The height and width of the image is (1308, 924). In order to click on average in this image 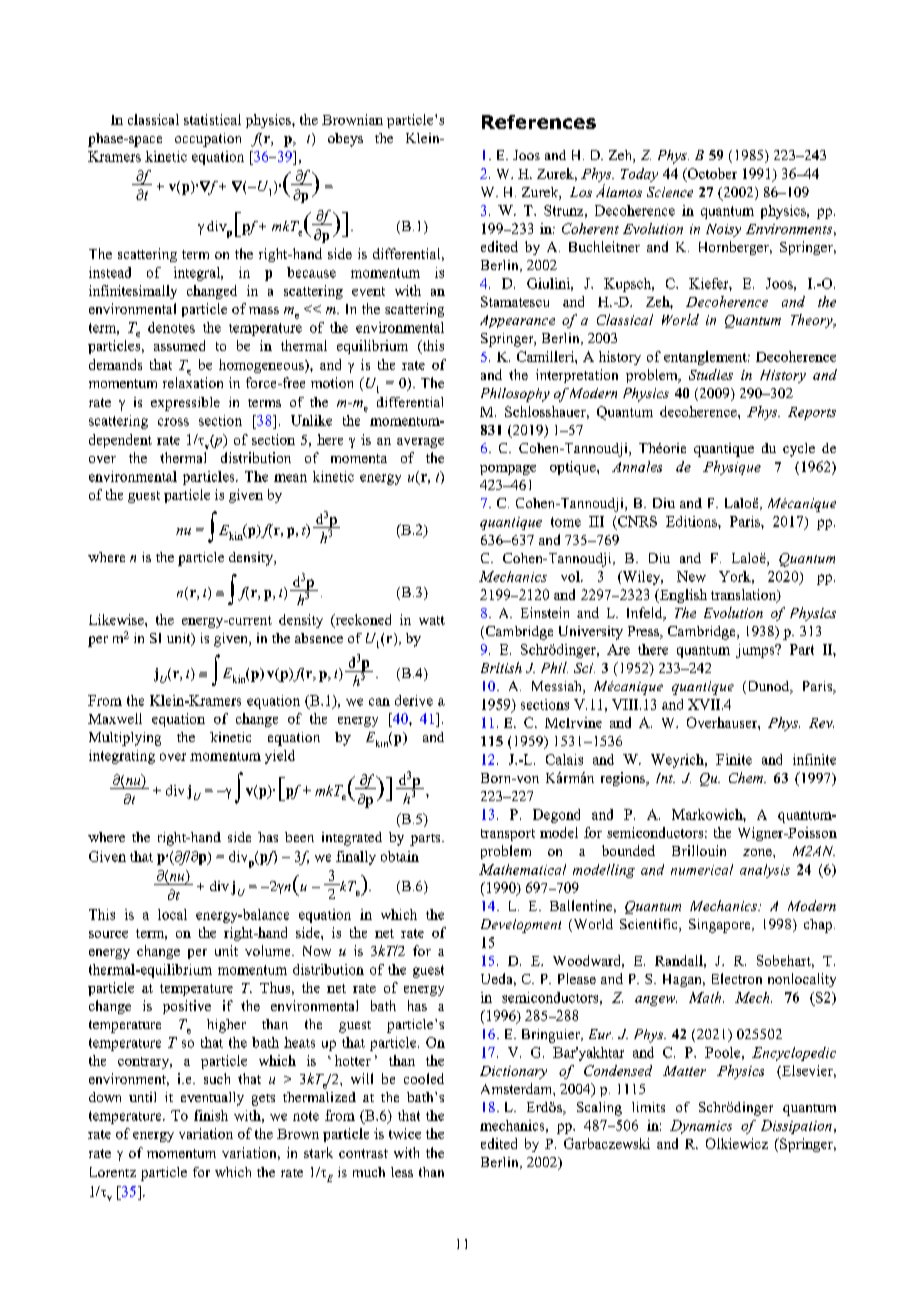, I will do `click(420, 443)`.
